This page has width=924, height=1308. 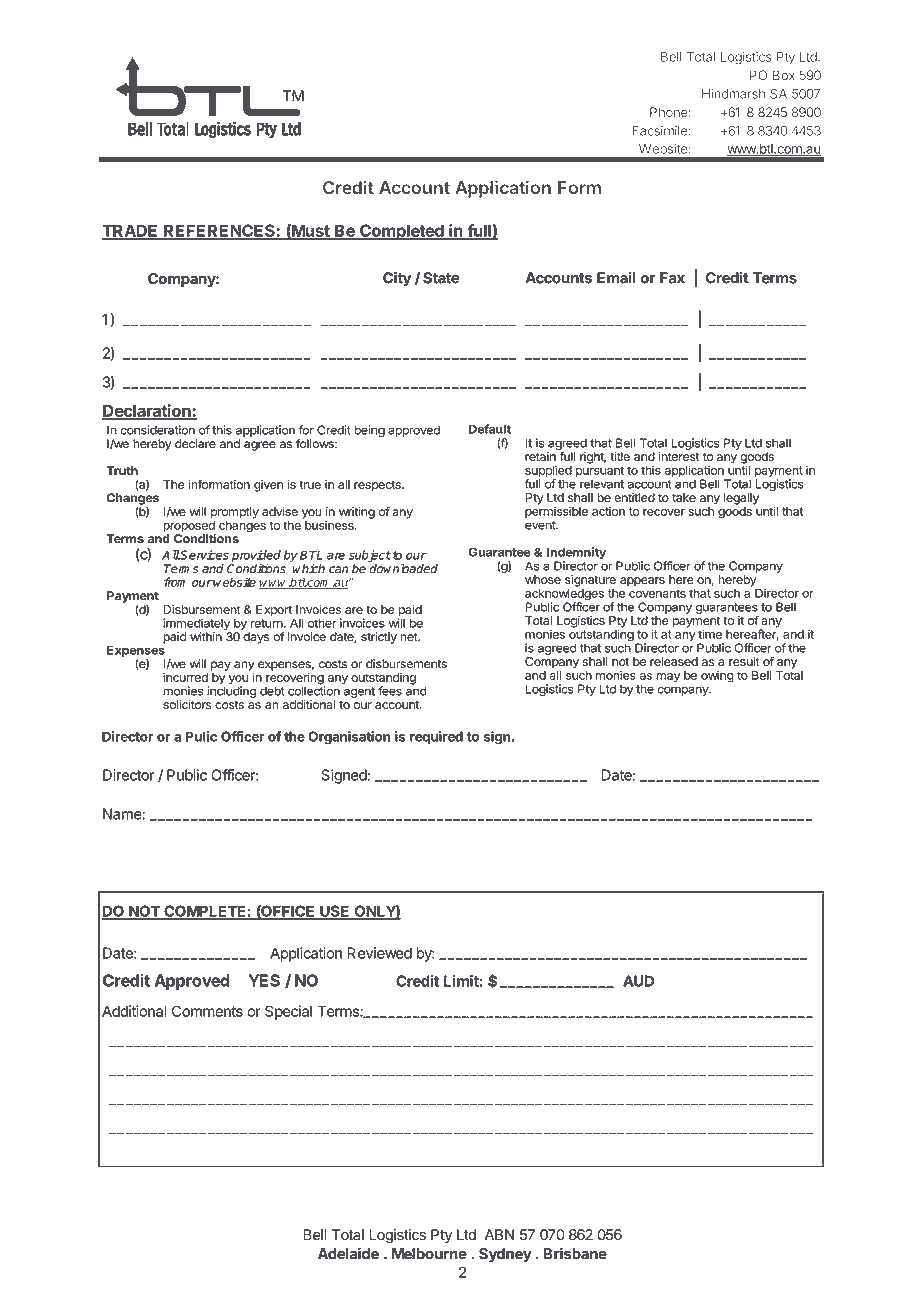 What do you see at coordinates (638, 981) in the page?
I see `AUD` at bounding box center [638, 981].
